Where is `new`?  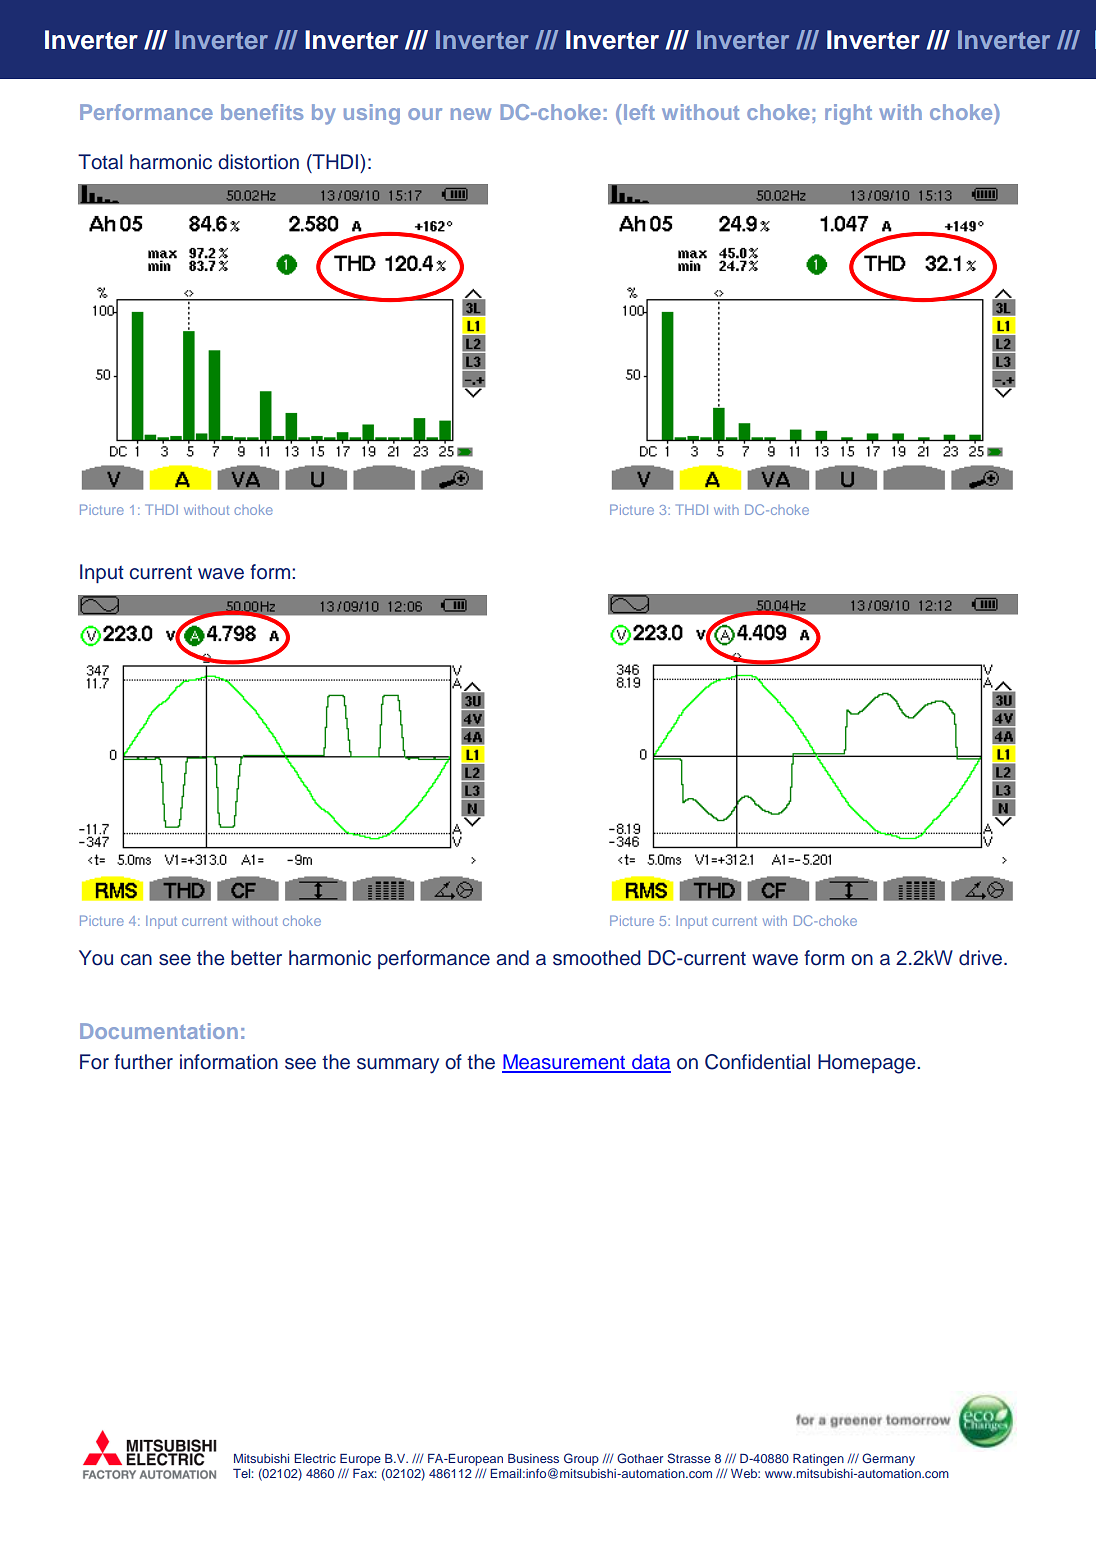
new is located at coordinates (471, 114).
